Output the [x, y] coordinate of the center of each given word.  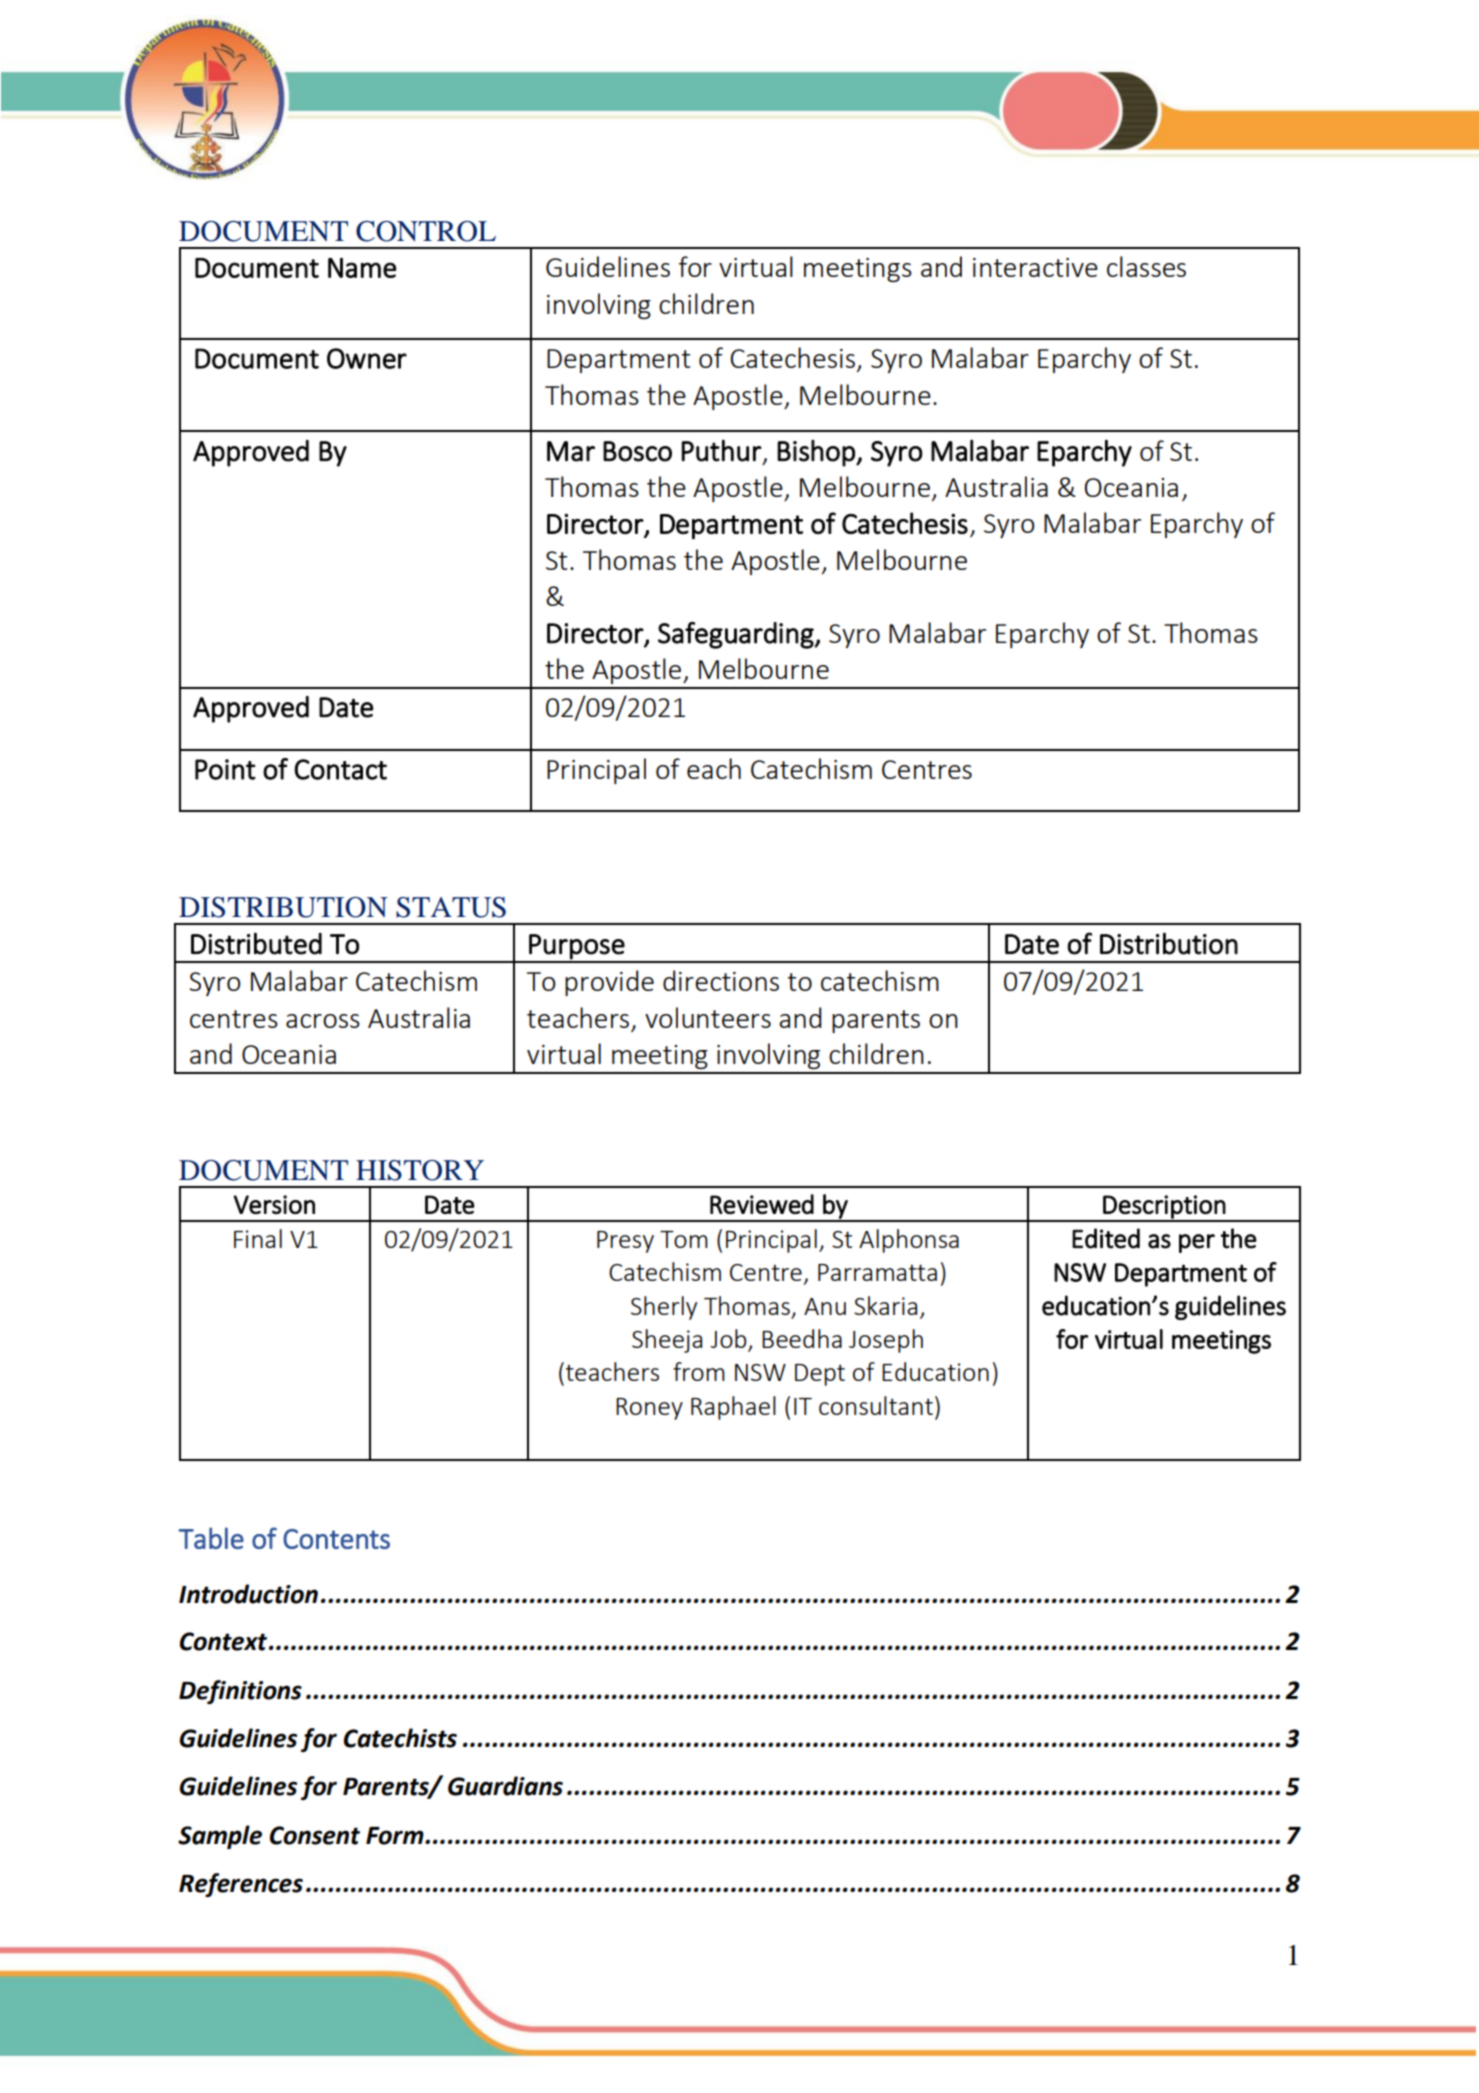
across [323, 1021]
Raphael [733, 1408]
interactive [1035, 267]
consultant [876, 1405]
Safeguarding [737, 635]
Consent [315, 1835]
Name [362, 268]
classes [1146, 266]
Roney [649, 1409]
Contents [336, 1539]
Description [1164, 1208]
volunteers [708, 1017]
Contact [340, 769]
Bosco [637, 451]
